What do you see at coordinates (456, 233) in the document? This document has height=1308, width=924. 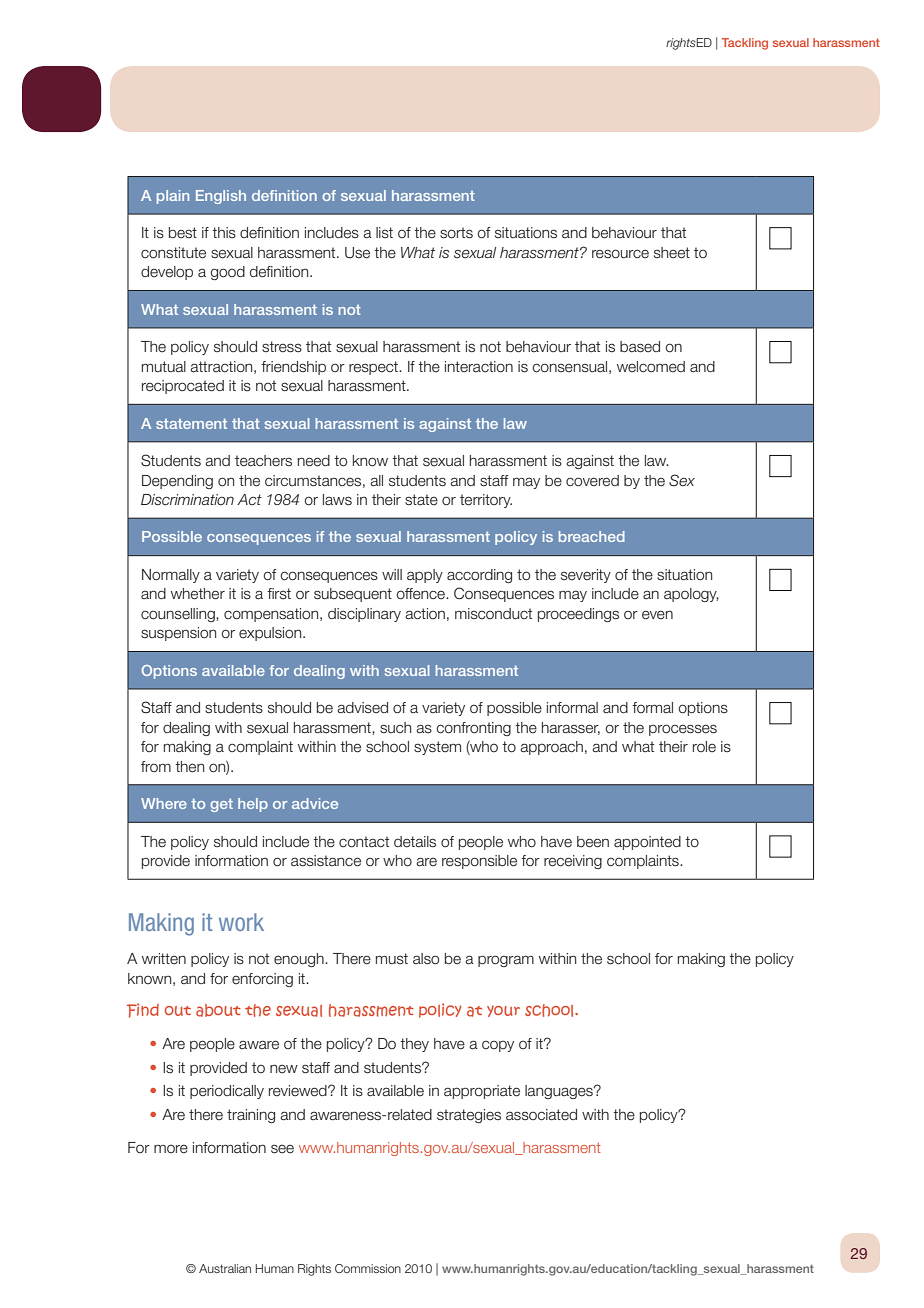 I see `sorts` at bounding box center [456, 233].
